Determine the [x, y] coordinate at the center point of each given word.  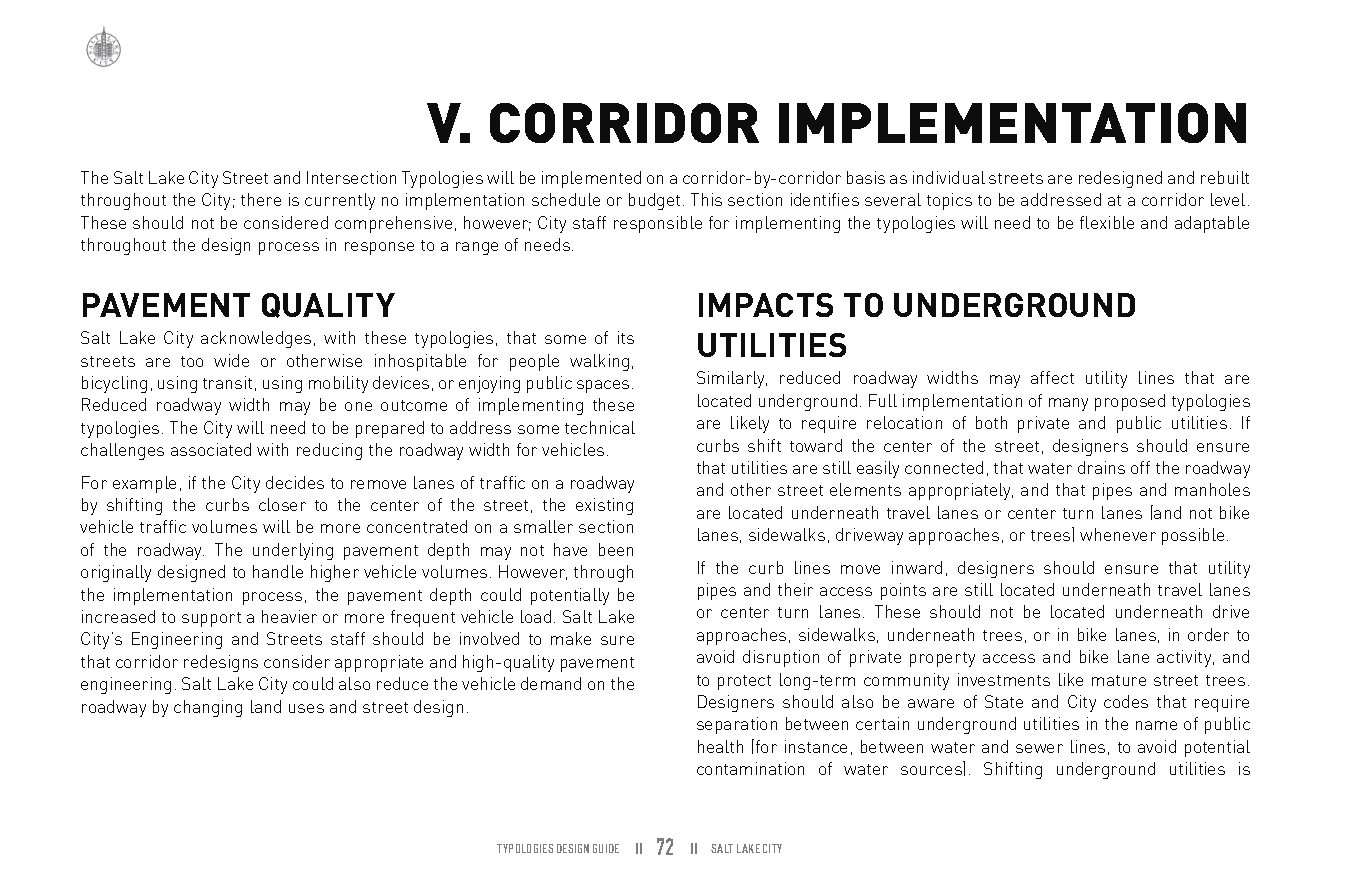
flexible [1107, 222]
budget [654, 201]
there [261, 199]
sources [931, 770]
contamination [750, 768]
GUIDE [606, 848]
